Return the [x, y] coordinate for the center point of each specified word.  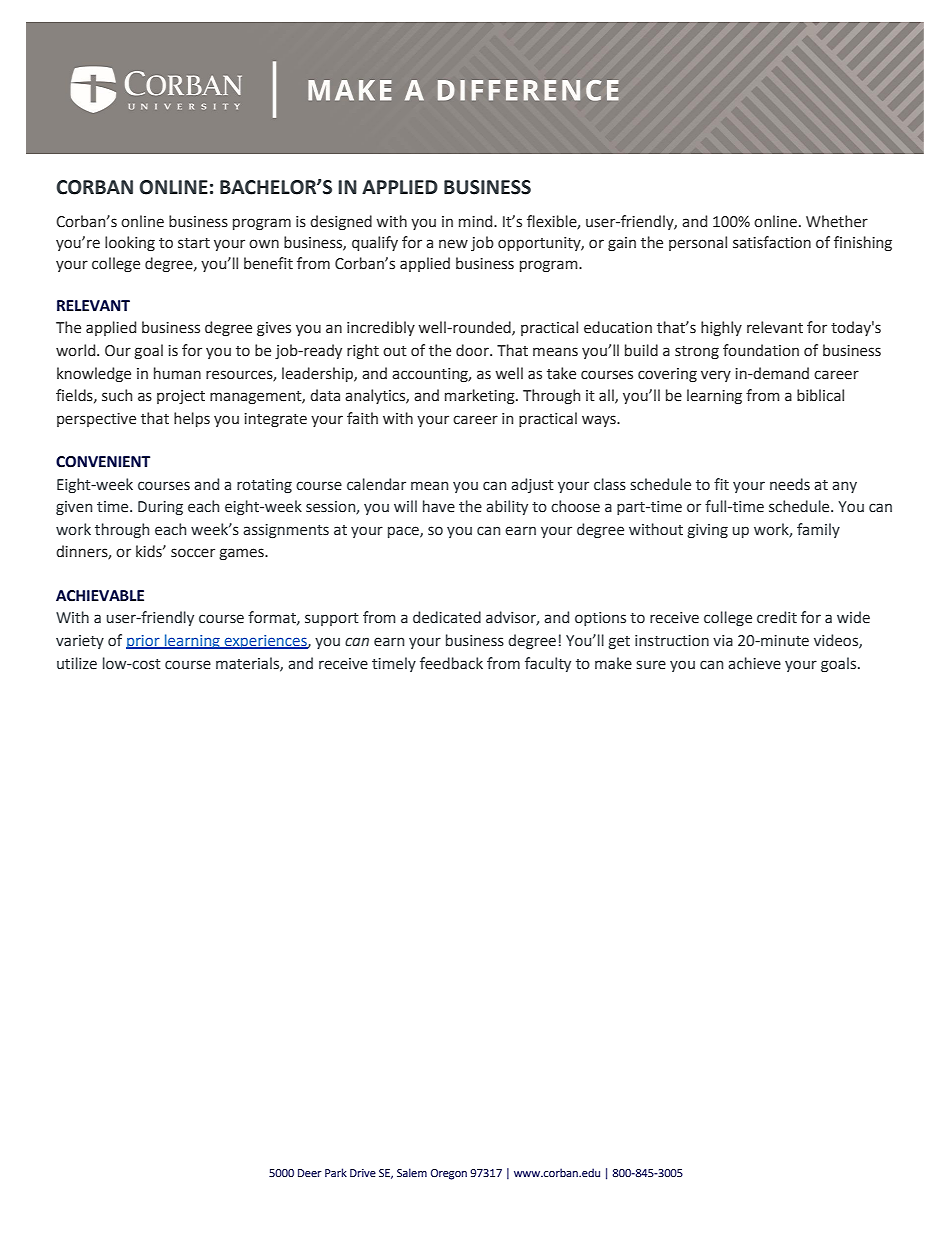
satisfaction [772, 242]
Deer [310, 1173]
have [439, 506]
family [818, 530]
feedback [451, 663]
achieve [754, 663]
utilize [77, 663]
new [453, 244]
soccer [193, 553]
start [194, 243]
